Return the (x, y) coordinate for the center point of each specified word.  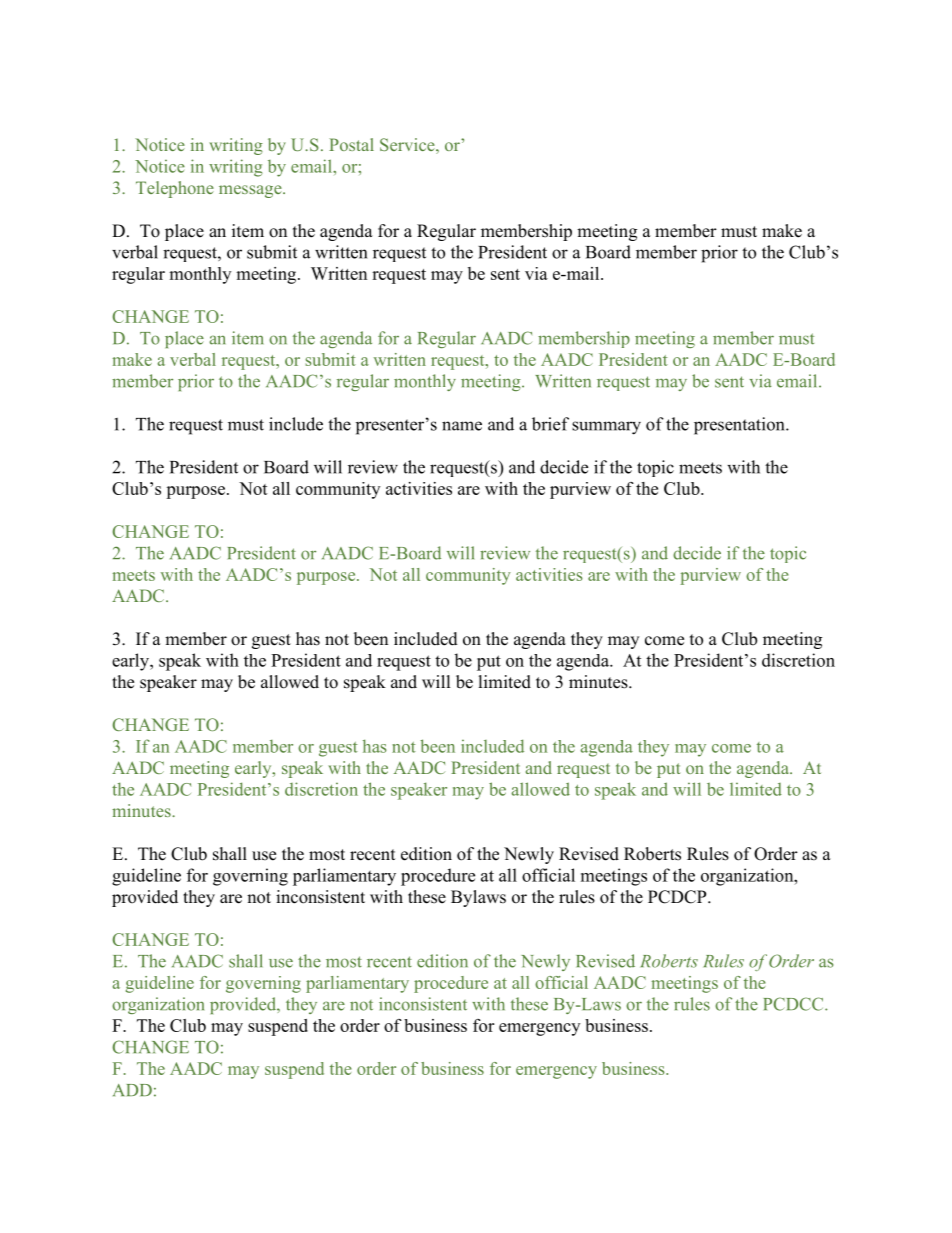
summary (606, 428)
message (251, 191)
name (462, 426)
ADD (132, 1090)
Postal (351, 144)
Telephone (175, 189)
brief (550, 424)
